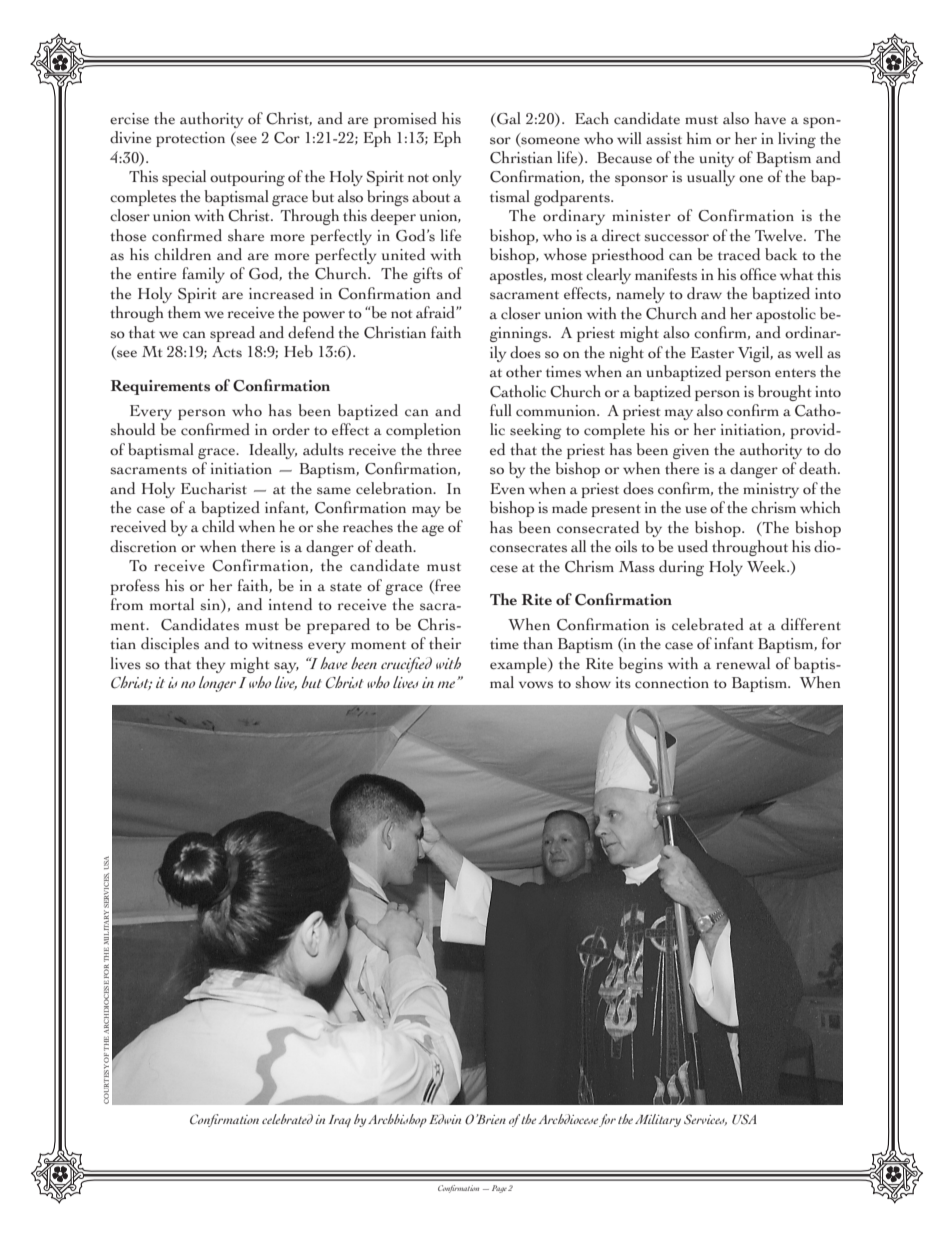 This image has width=952, height=1233. Describe the element at coordinates (446, 178) in the image. I see `only` at that location.
